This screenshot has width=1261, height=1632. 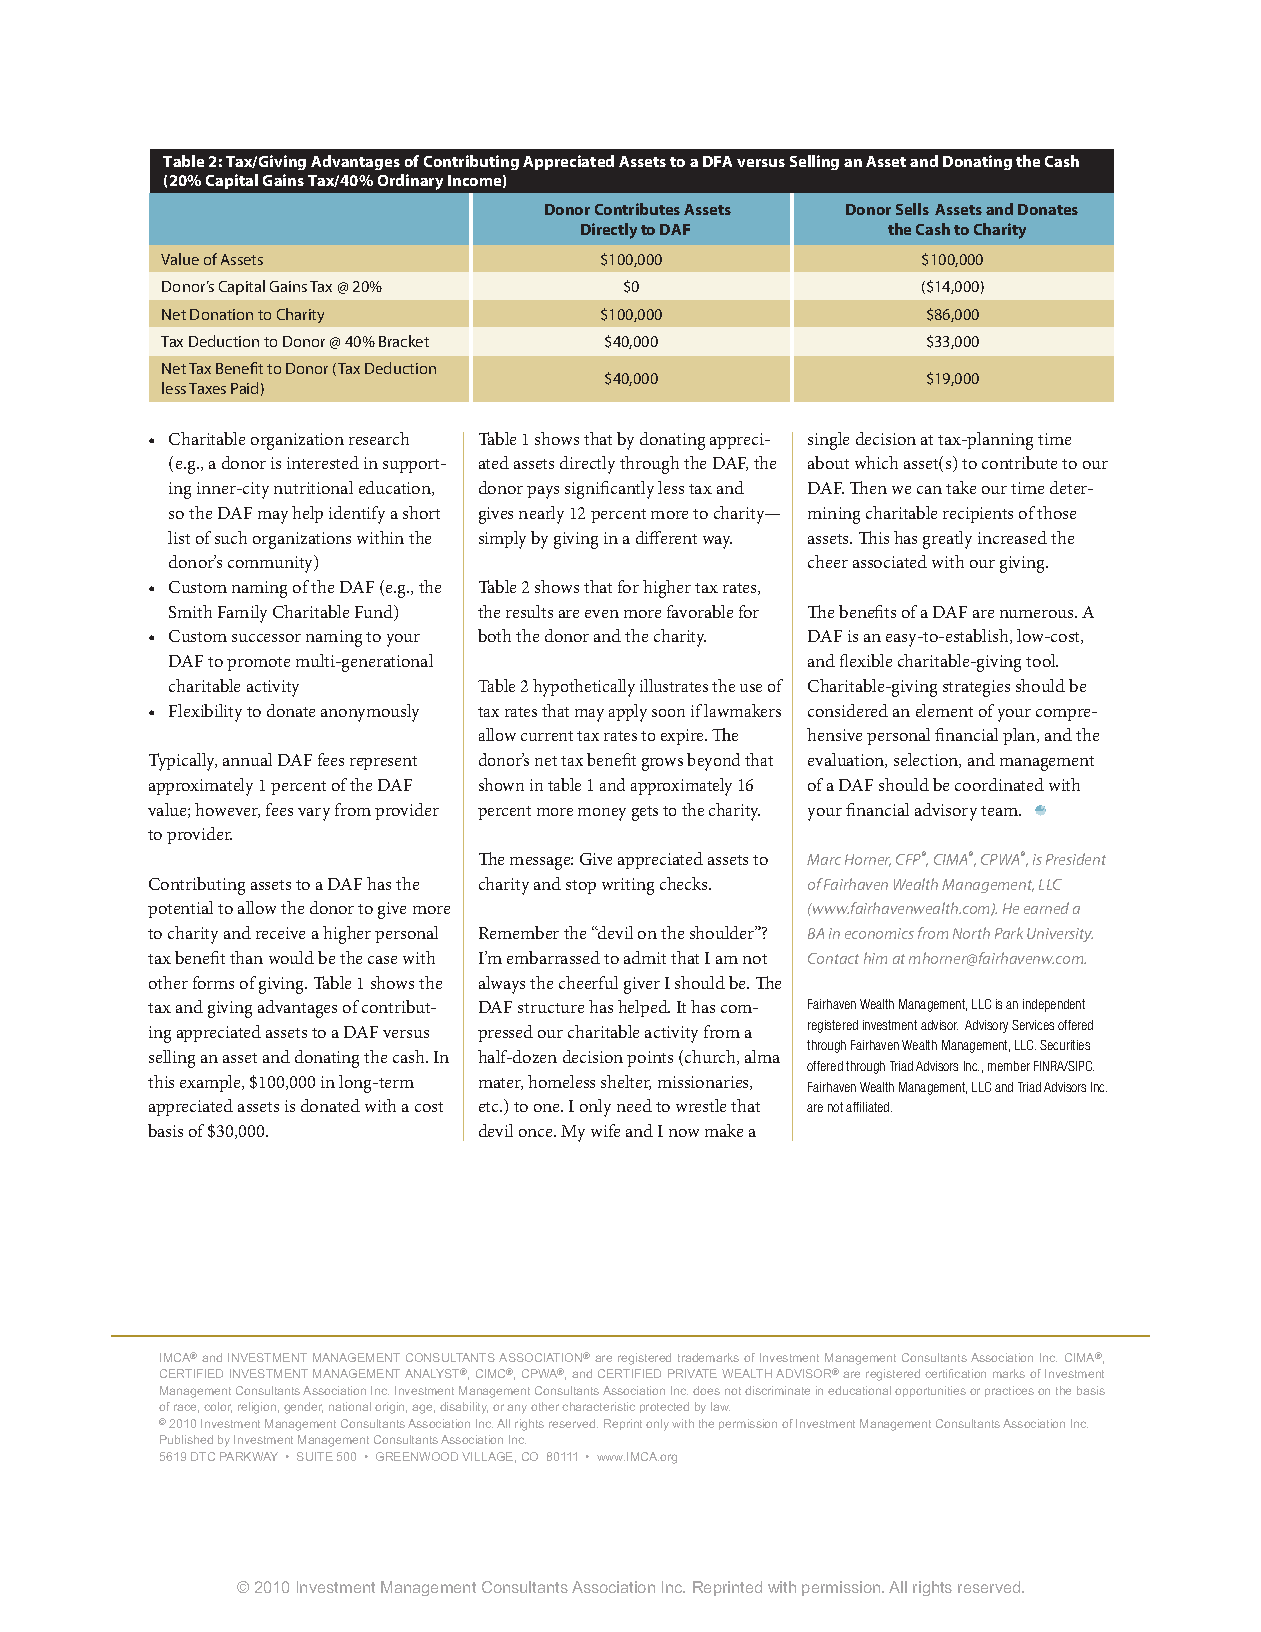 I want to click on wife, so click(x=605, y=1130).
